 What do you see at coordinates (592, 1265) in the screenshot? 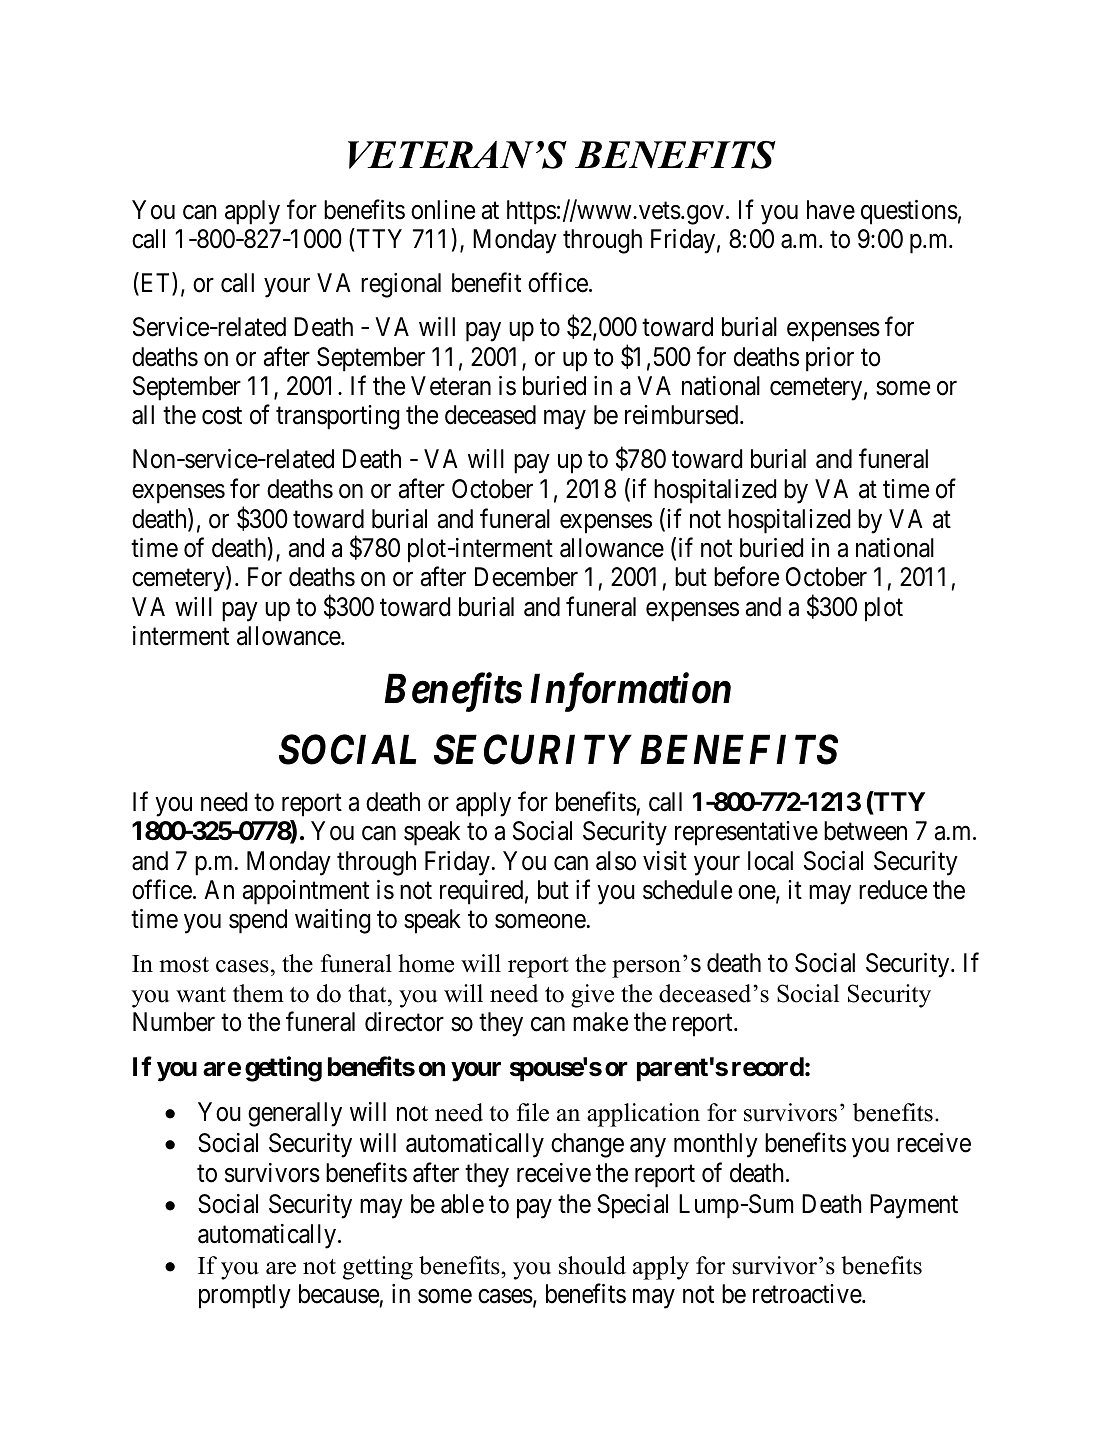
I see `should` at bounding box center [592, 1265].
